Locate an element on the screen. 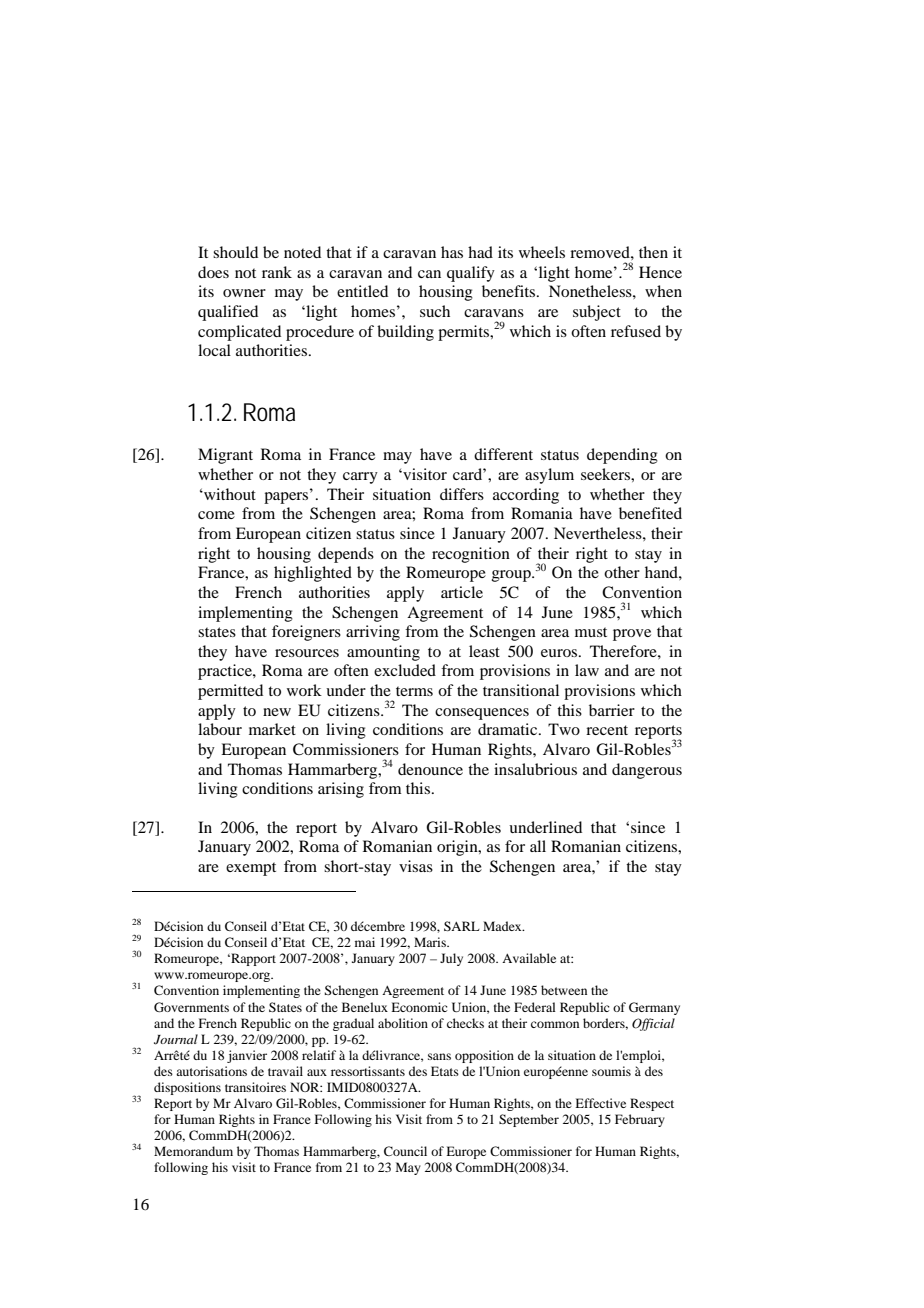 The width and height of the screenshot is (924, 1308). terms is located at coordinates (414, 691).
